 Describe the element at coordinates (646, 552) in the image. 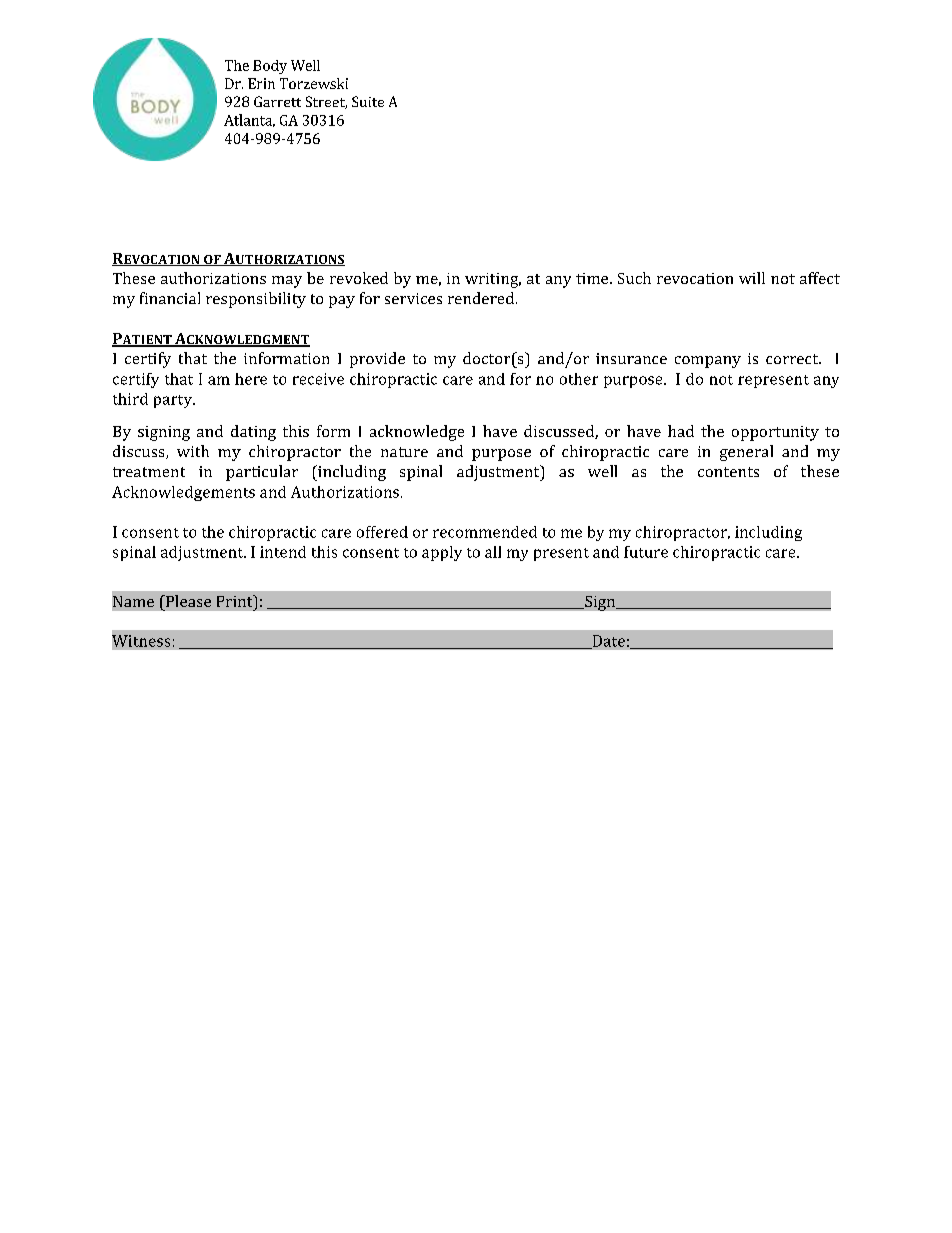

I see `future` at that location.
